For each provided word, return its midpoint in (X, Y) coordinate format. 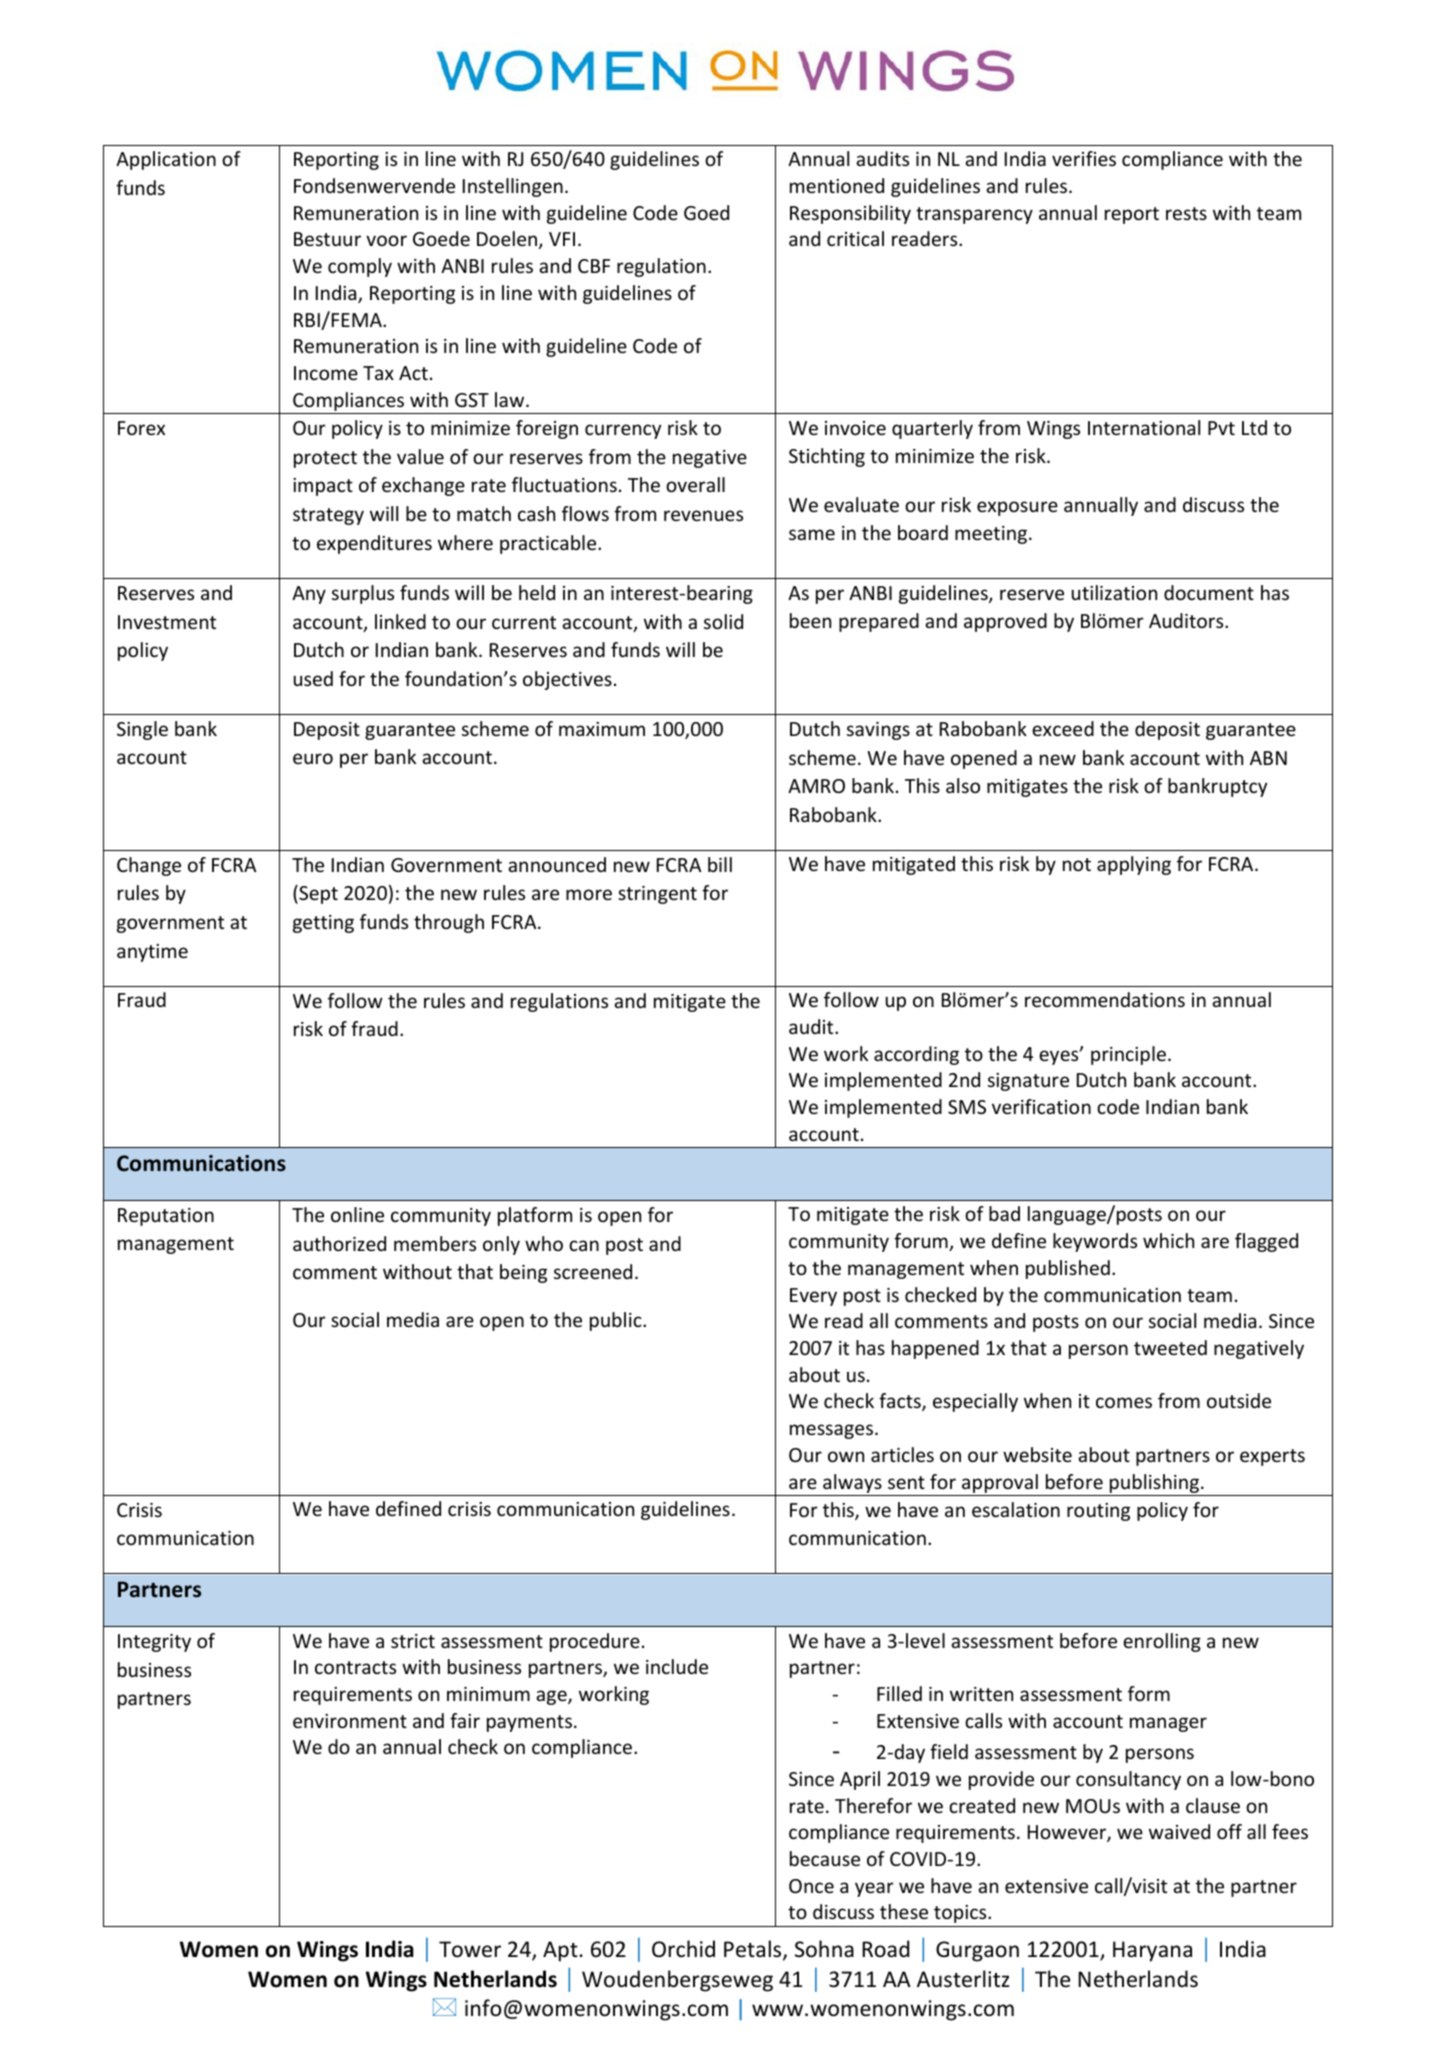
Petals (754, 1950)
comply (360, 267)
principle (1128, 1055)
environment (350, 1721)
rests (1186, 213)
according (916, 1055)
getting (323, 924)
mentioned (837, 185)
